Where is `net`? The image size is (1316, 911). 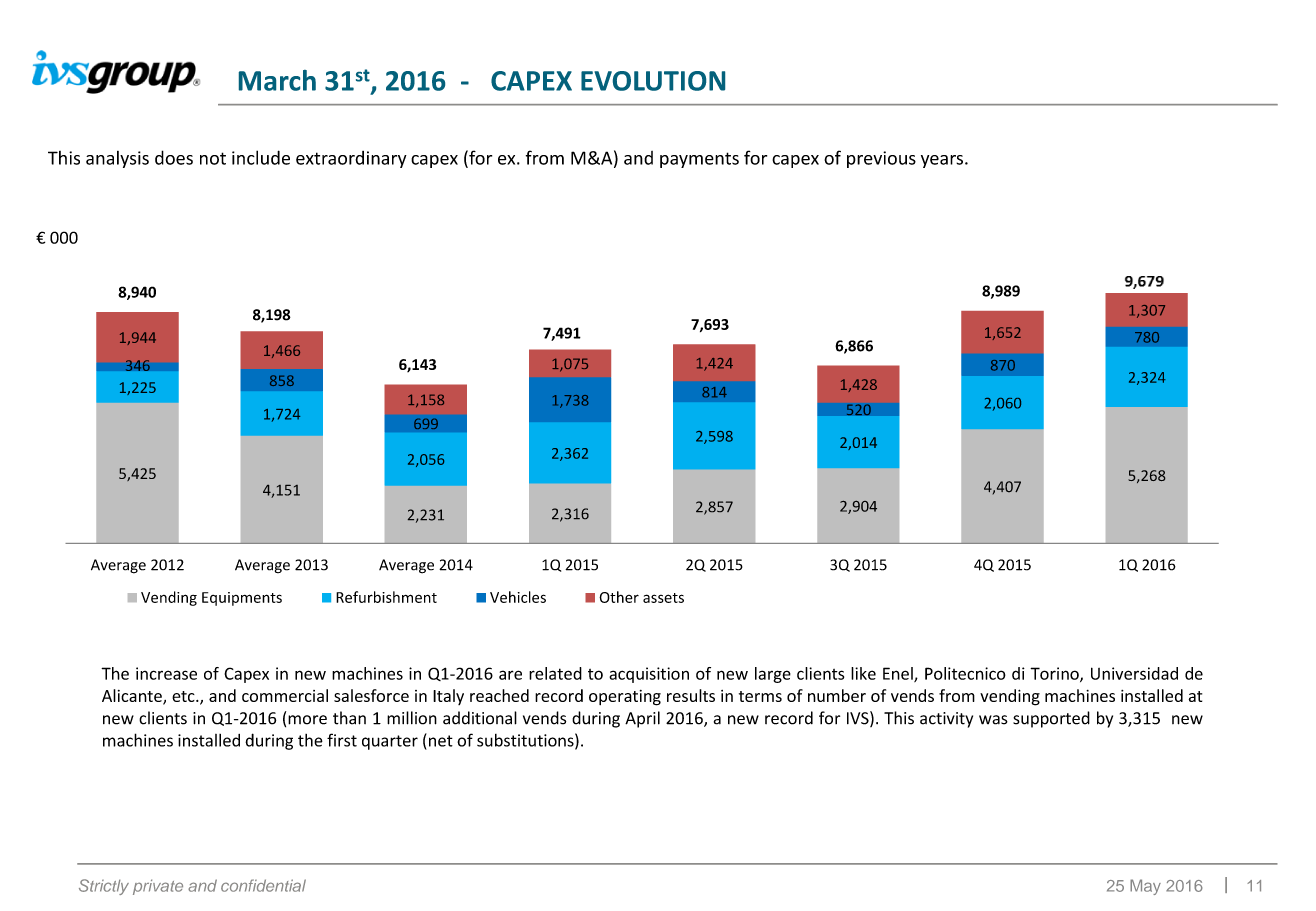 net is located at coordinates (441, 741).
